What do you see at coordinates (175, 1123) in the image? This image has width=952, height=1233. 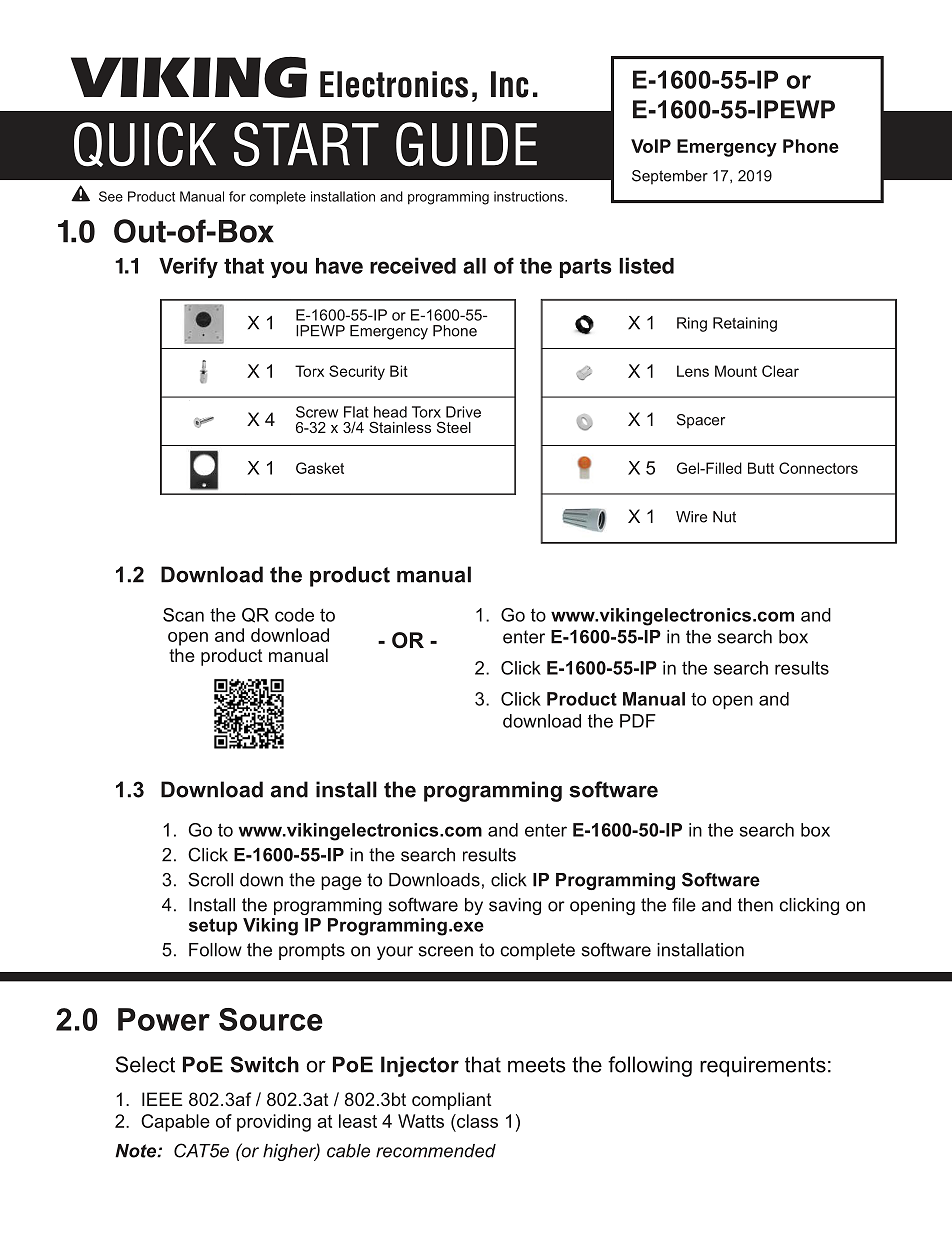 I see `Capable` at bounding box center [175, 1123].
